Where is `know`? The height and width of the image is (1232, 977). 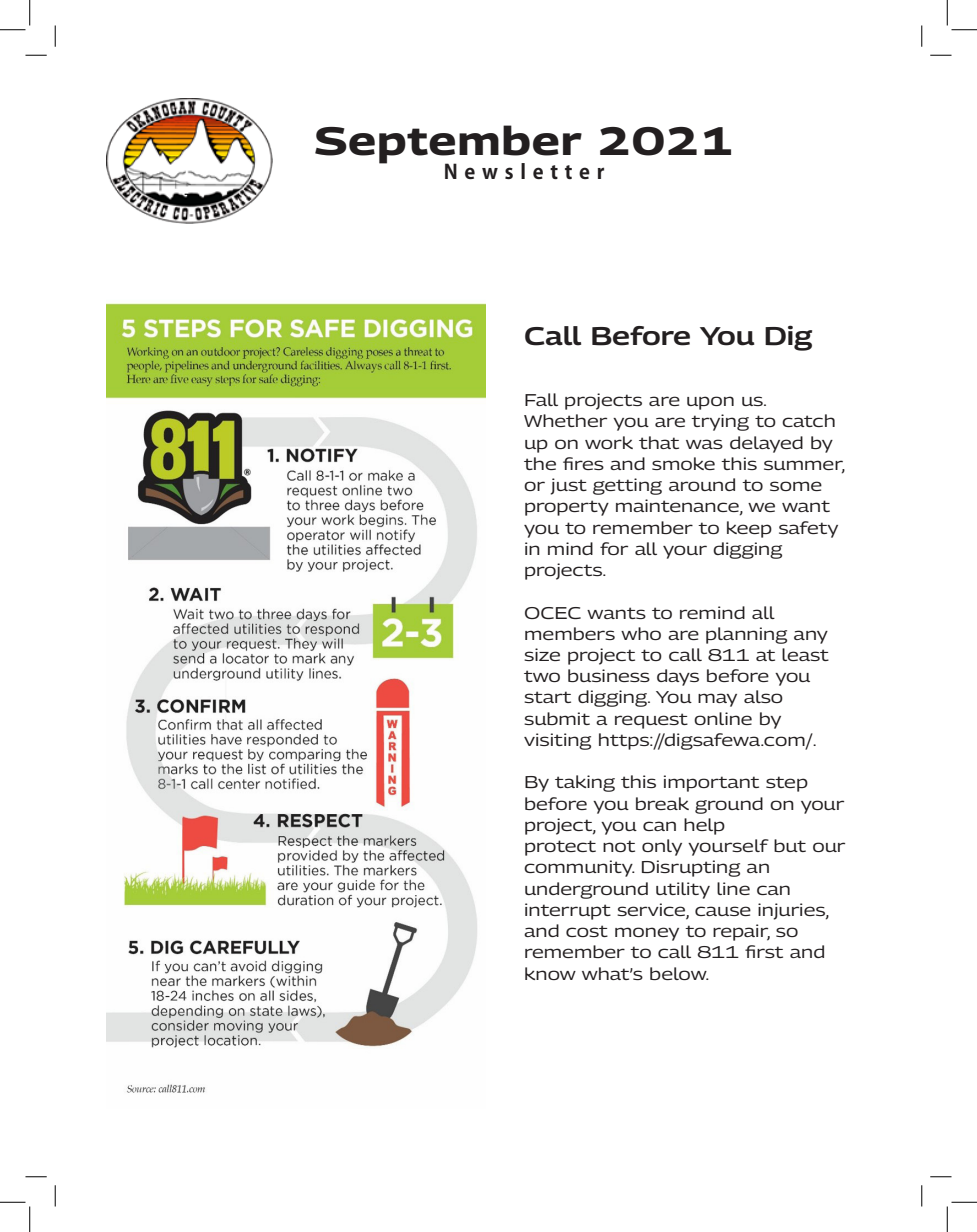
know is located at coordinates (550, 973).
